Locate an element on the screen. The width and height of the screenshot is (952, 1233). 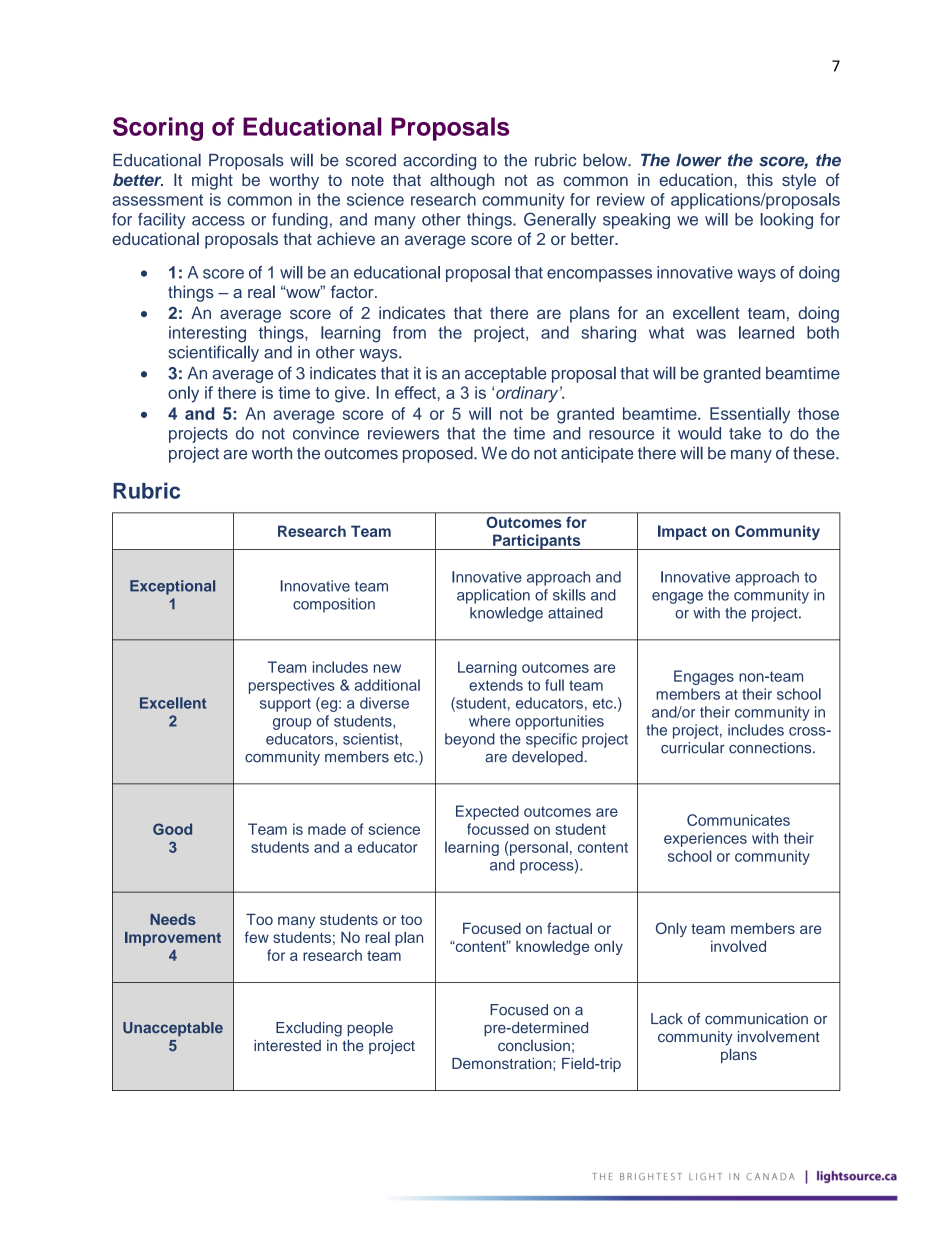
this is located at coordinates (760, 179).
